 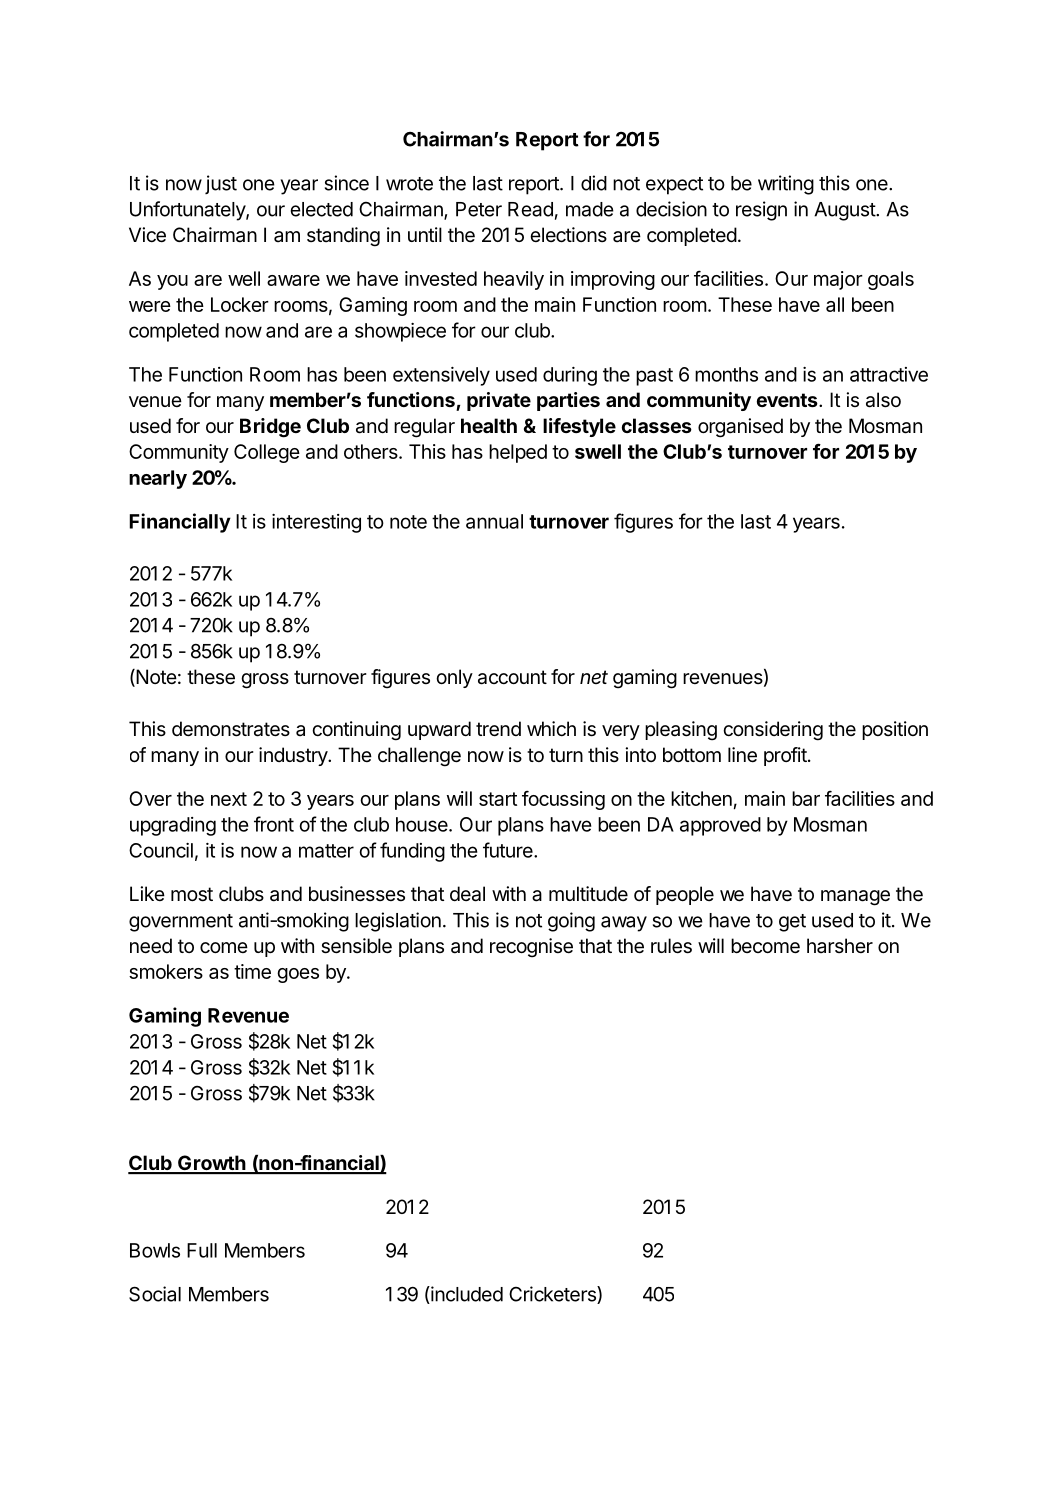 I want to click on annual, so click(x=494, y=521).
